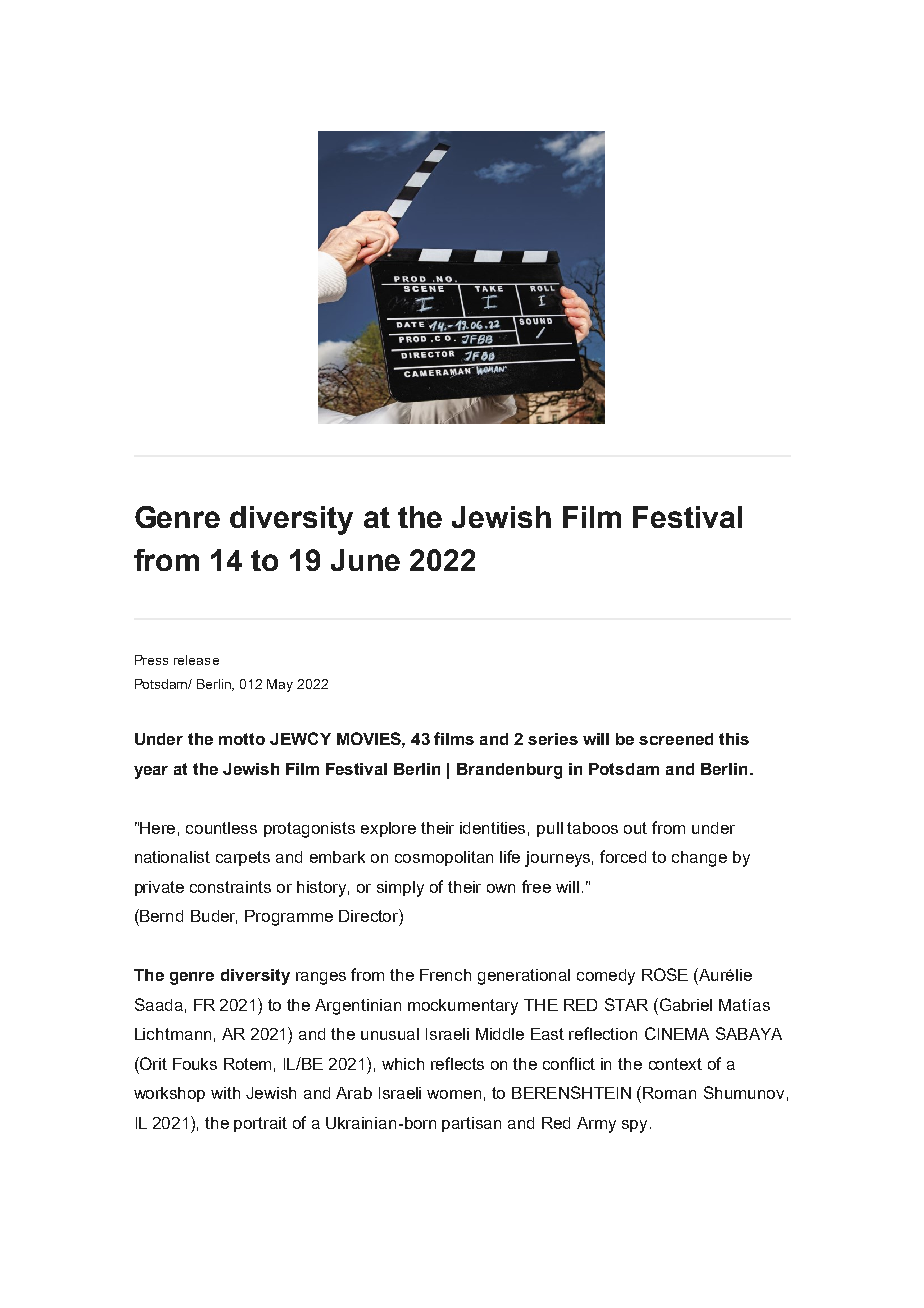 The image size is (924, 1308). Describe the element at coordinates (734, 739) in the image. I see `this` at that location.
